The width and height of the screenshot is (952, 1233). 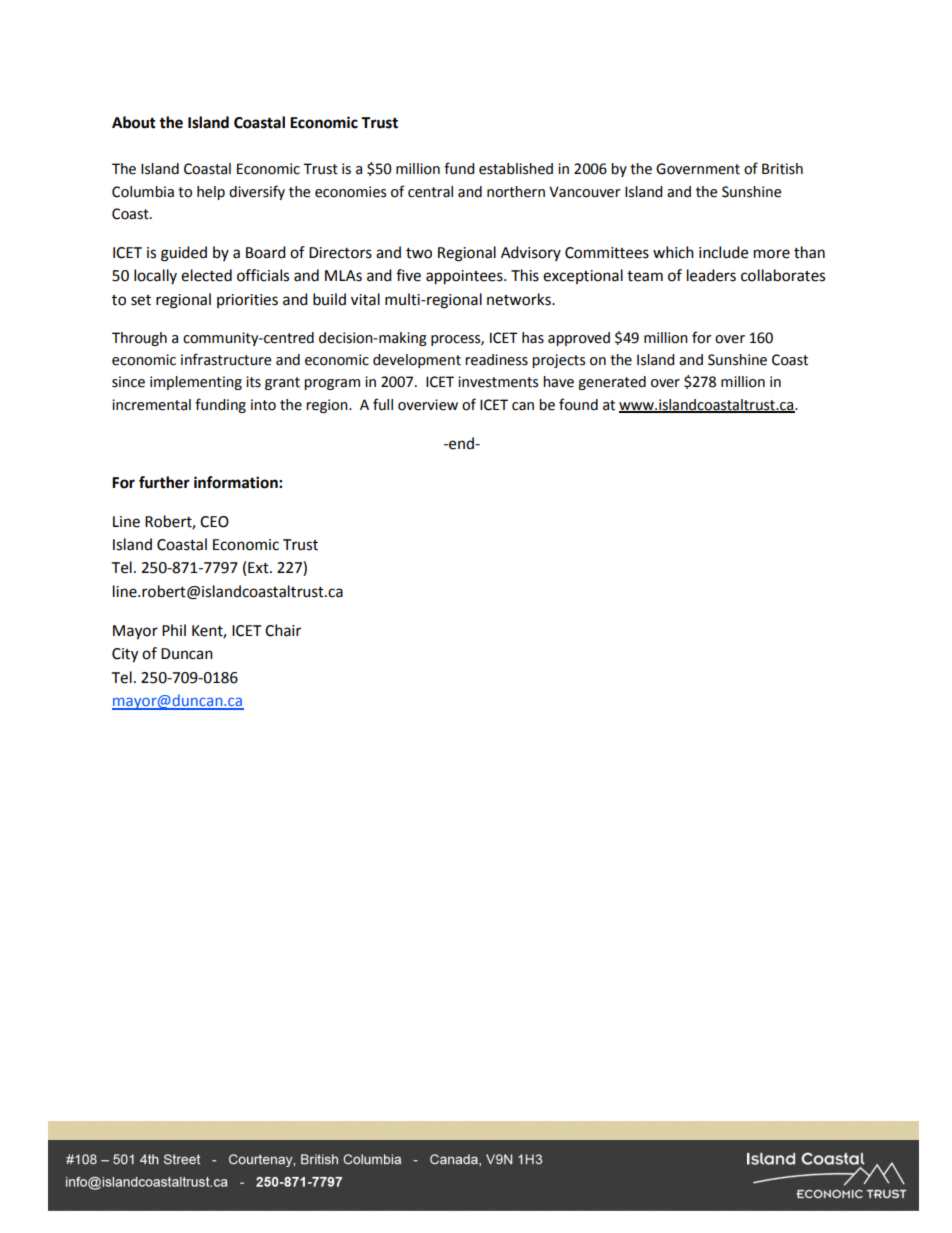 I want to click on About, so click(x=134, y=122).
